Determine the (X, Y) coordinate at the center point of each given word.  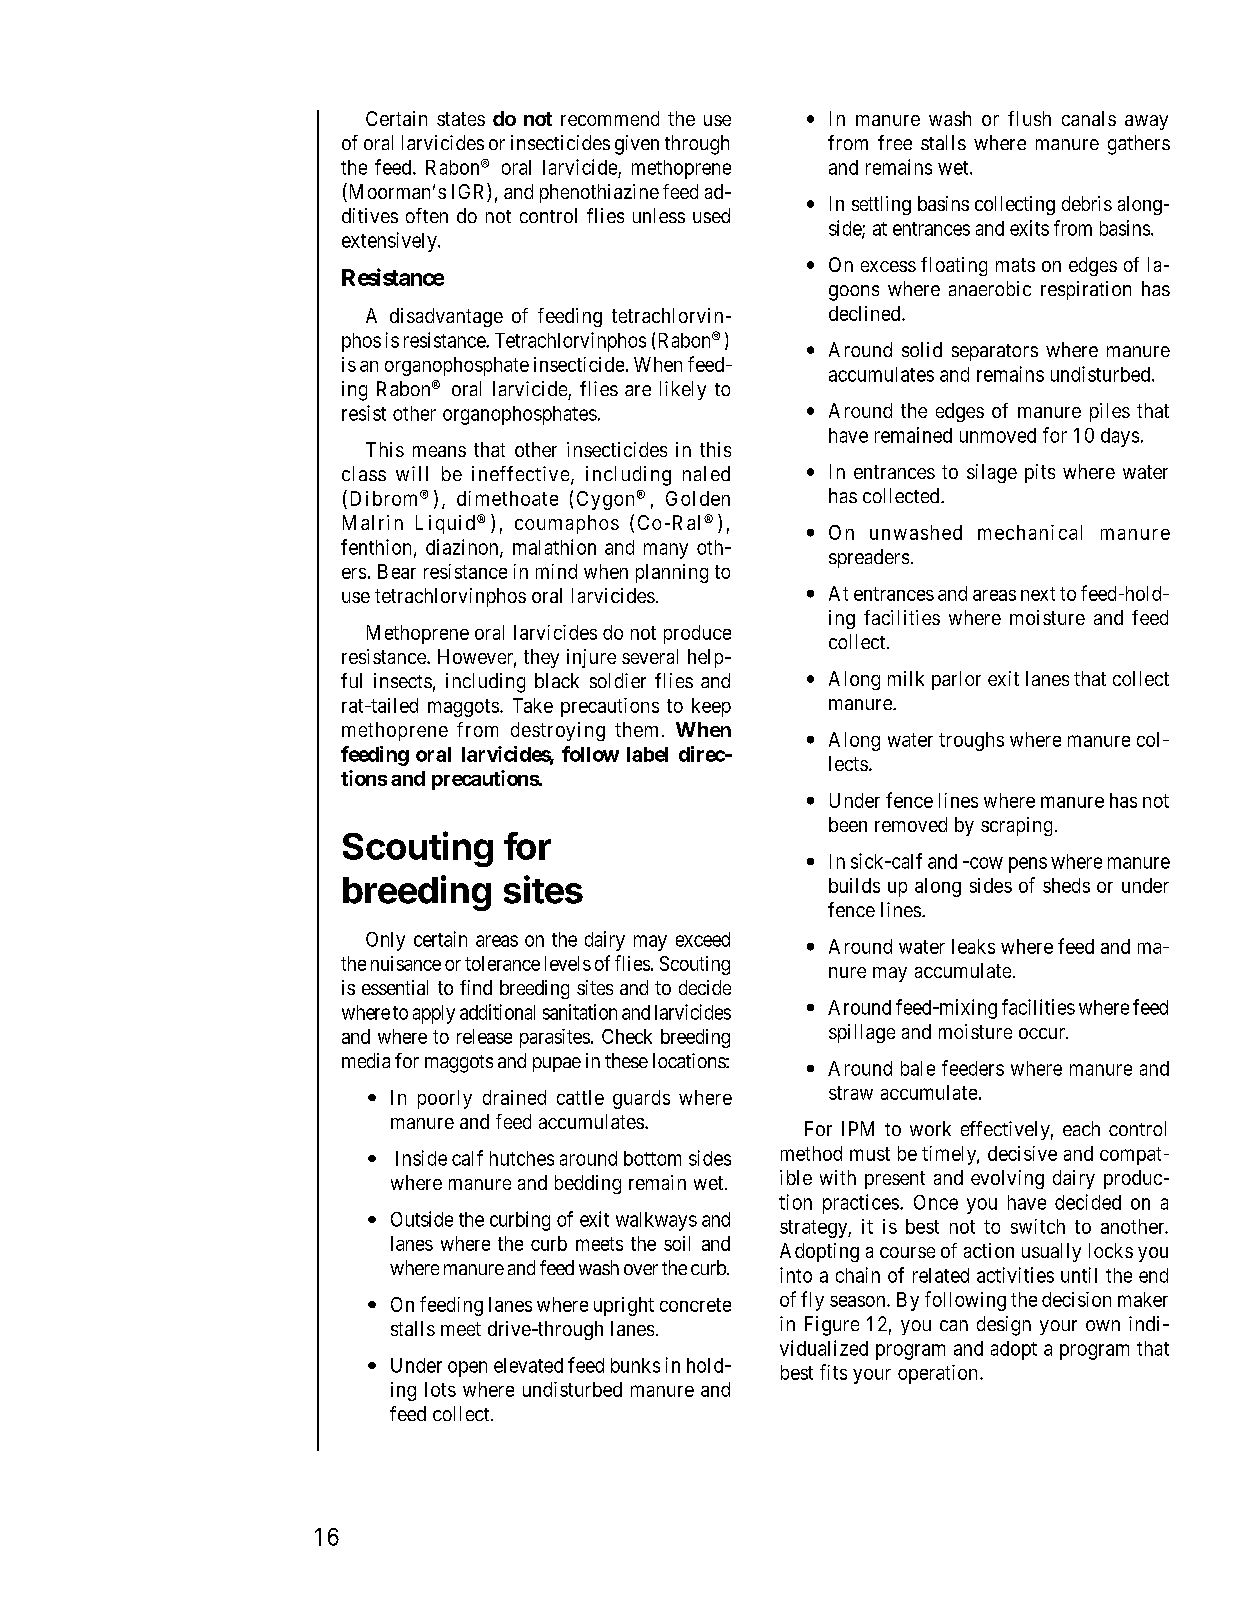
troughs (971, 741)
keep (711, 707)
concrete (695, 1305)
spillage (862, 1033)
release (484, 1036)
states (461, 119)
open (467, 1369)
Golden (698, 498)
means (439, 451)
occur (1043, 1033)
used (711, 215)
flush (1029, 118)
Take (533, 705)
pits (1040, 473)
